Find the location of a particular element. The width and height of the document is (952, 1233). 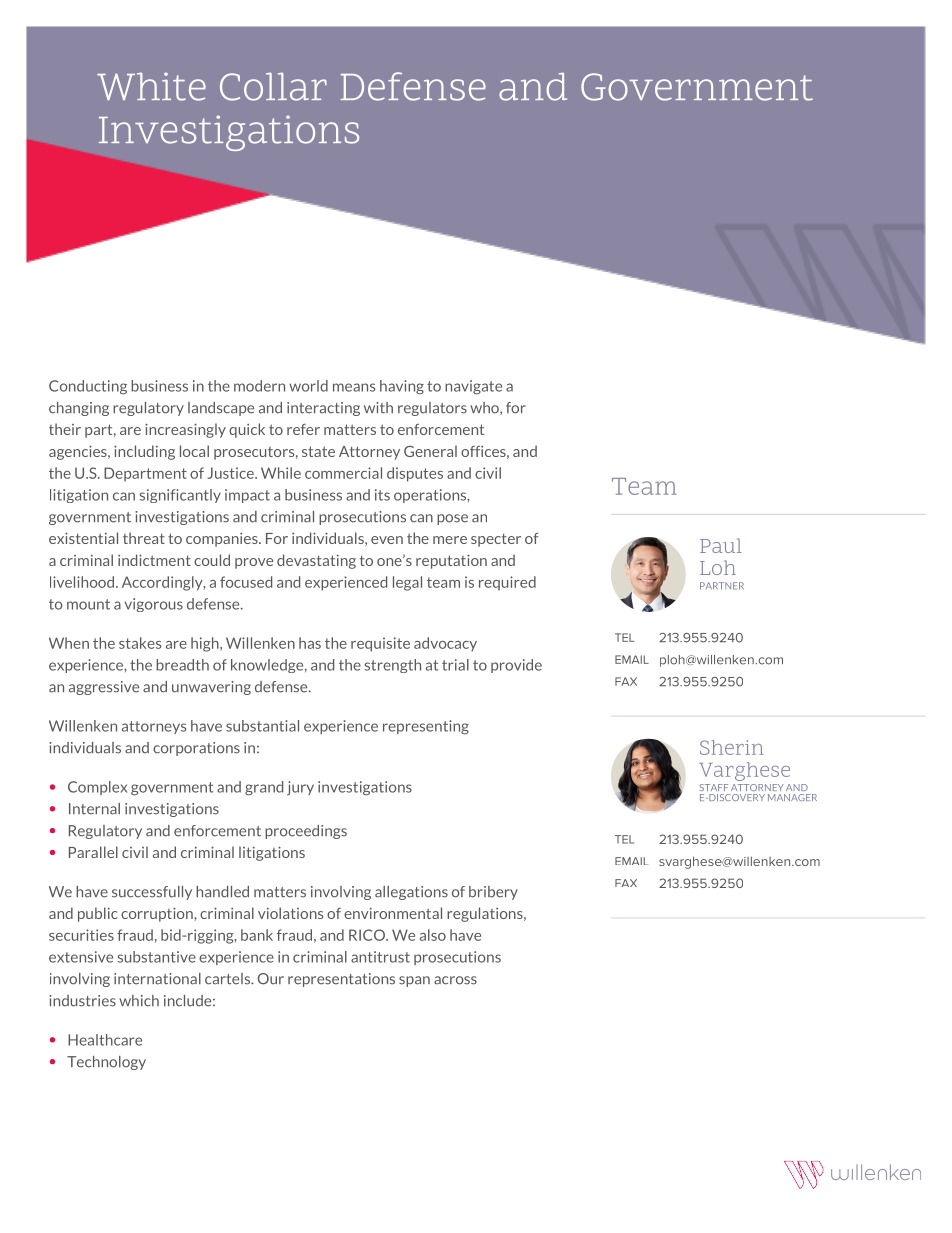

Paul is located at coordinates (720, 545).
